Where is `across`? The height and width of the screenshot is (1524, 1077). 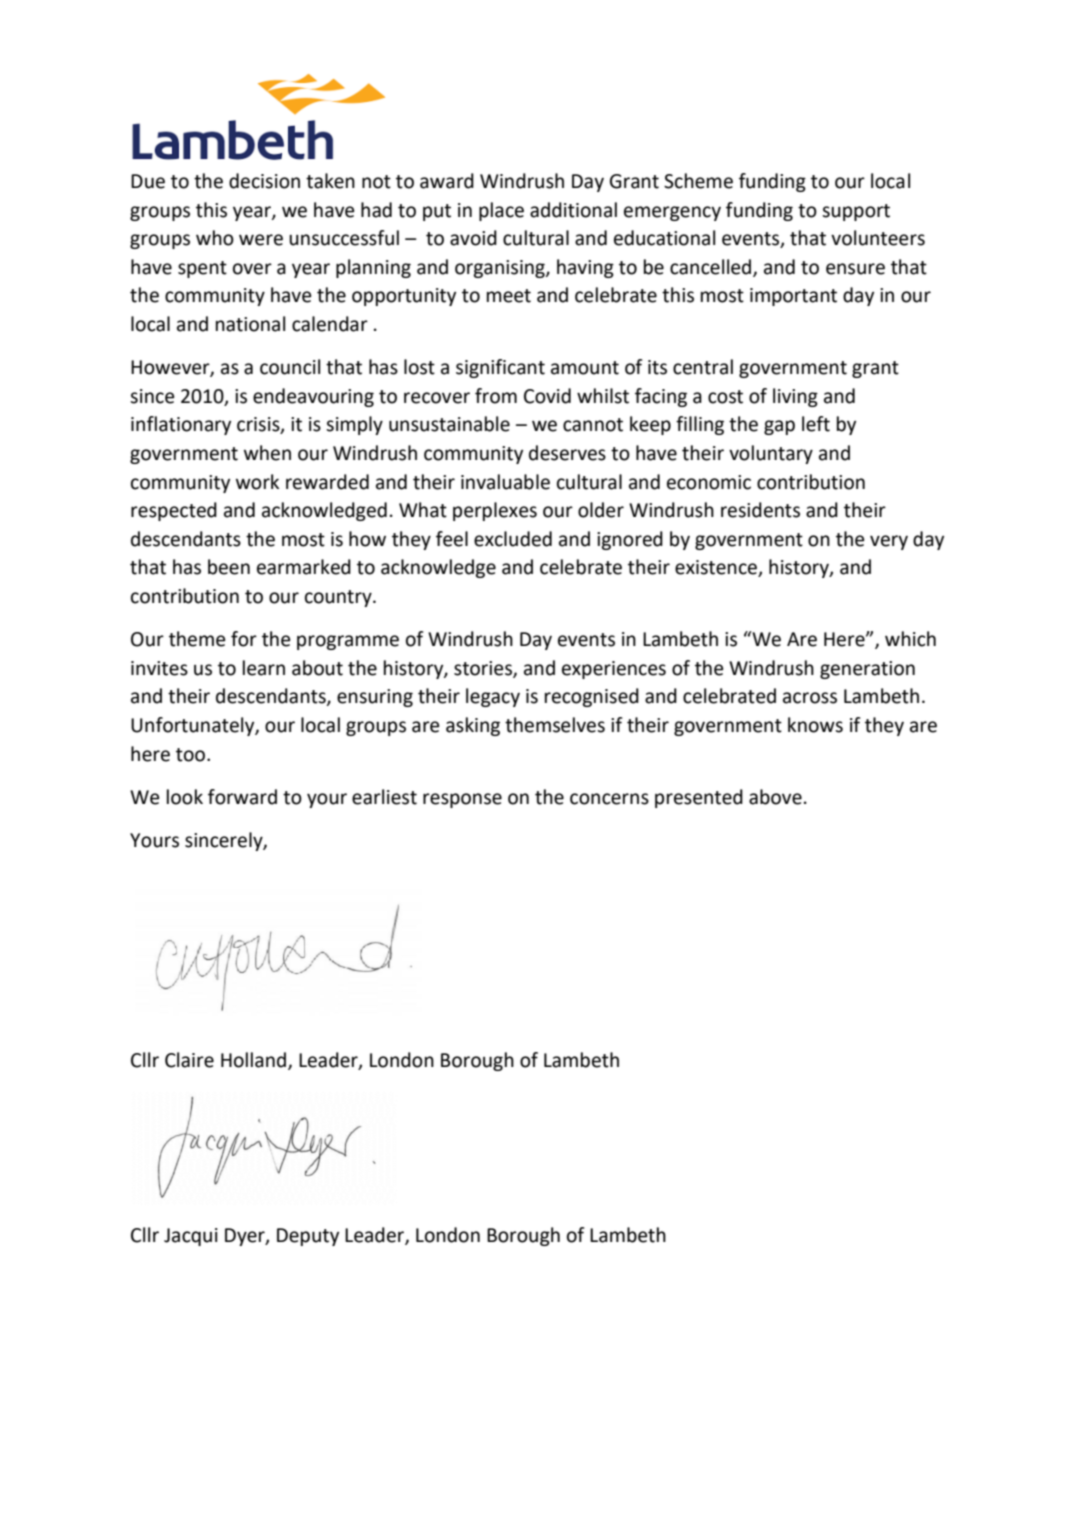
across is located at coordinates (810, 698).
